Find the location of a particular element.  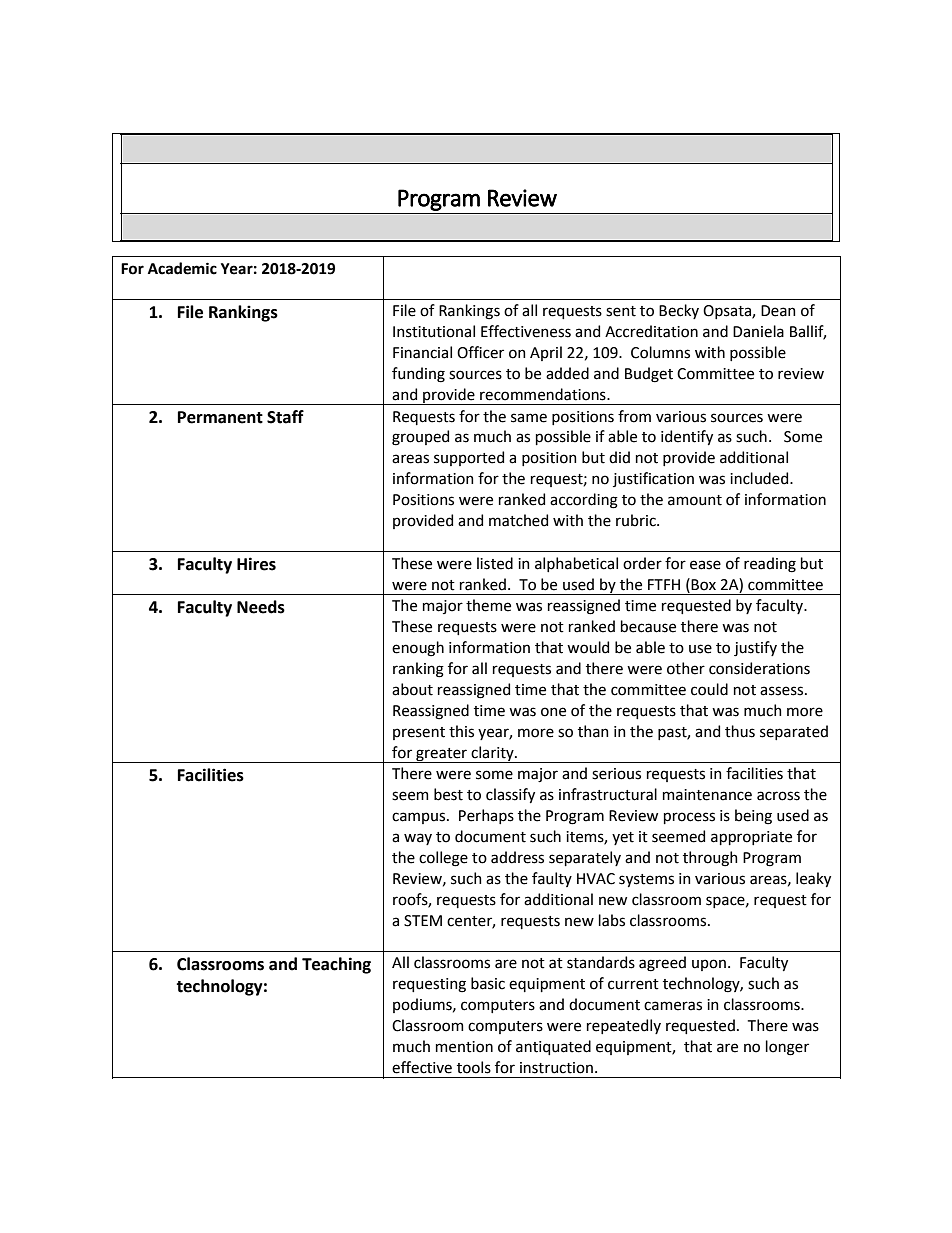

listed is located at coordinates (495, 563).
